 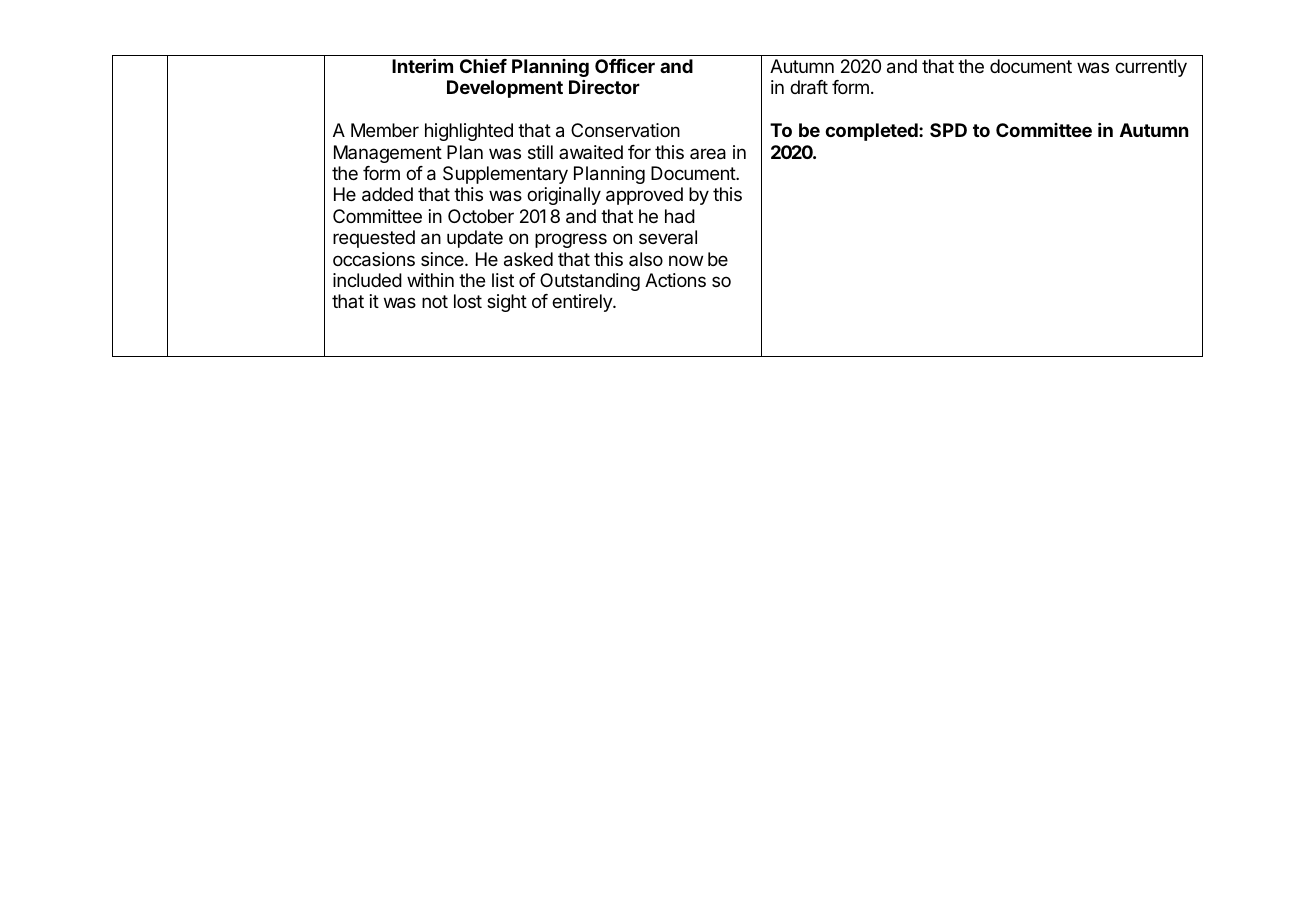 What do you see at coordinates (675, 280) in the document?
I see `Actions` at bounding box center [675, 280].
